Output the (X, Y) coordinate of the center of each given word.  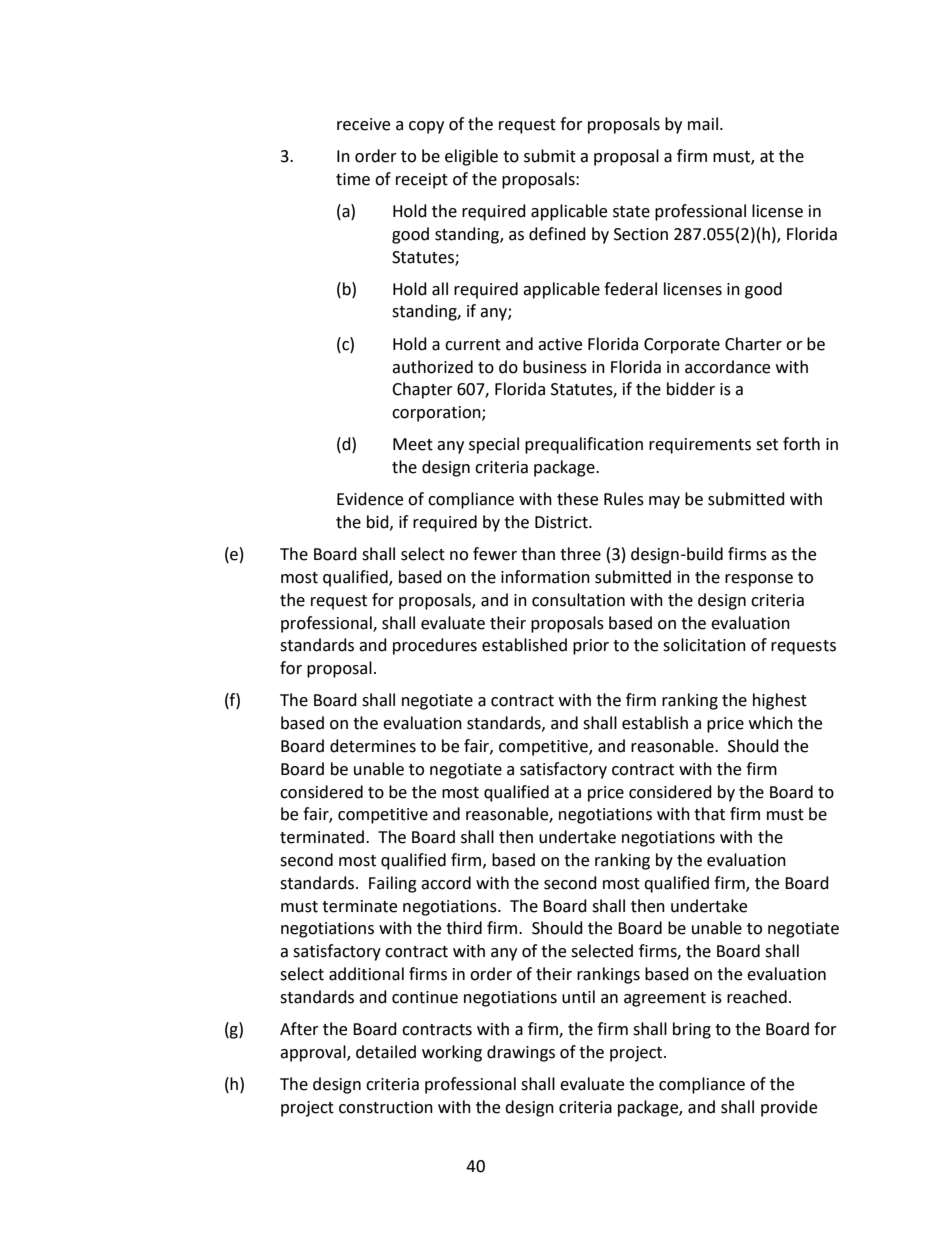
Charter (753, 344)
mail (703, 124)
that (709, 814)
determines (373, 746)
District (562, 522)
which (771, 723)
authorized (432, 367)
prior (591, 647)
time (353, 179)
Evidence (370, 499)
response (759, 580)
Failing (393, 884)
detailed (386, 1052)
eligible (471, 157)
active (560, 344)
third (464, 928)
